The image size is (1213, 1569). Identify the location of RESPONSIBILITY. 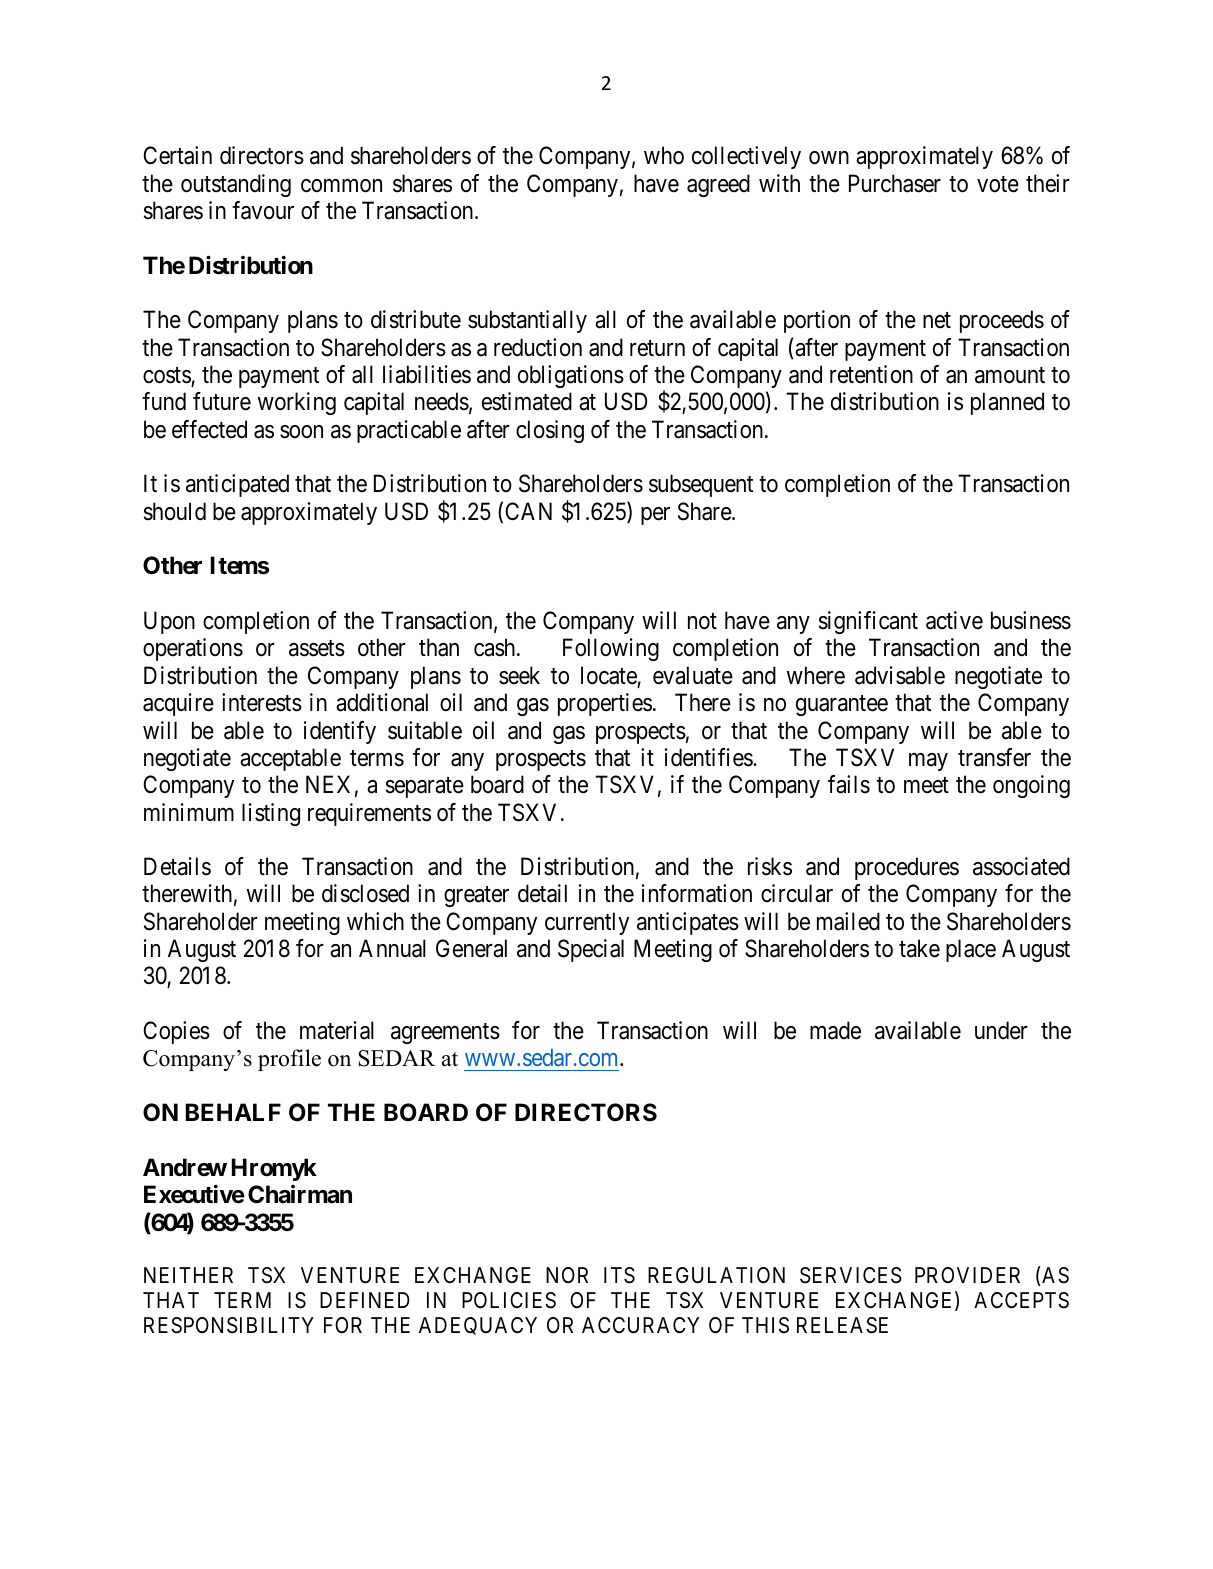
(229, 1325).
